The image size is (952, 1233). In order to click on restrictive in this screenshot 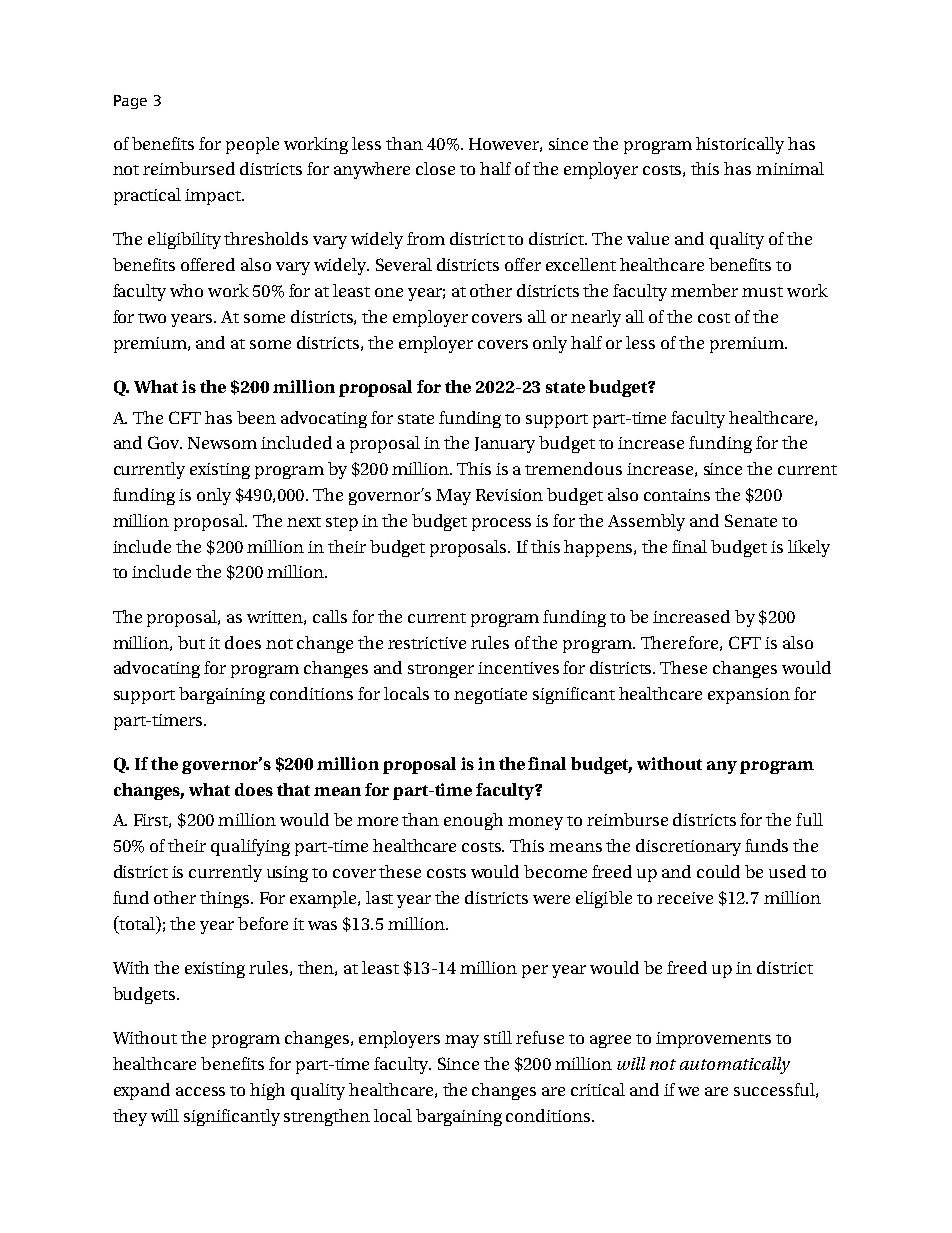, I will do `click(427, 643)`.
